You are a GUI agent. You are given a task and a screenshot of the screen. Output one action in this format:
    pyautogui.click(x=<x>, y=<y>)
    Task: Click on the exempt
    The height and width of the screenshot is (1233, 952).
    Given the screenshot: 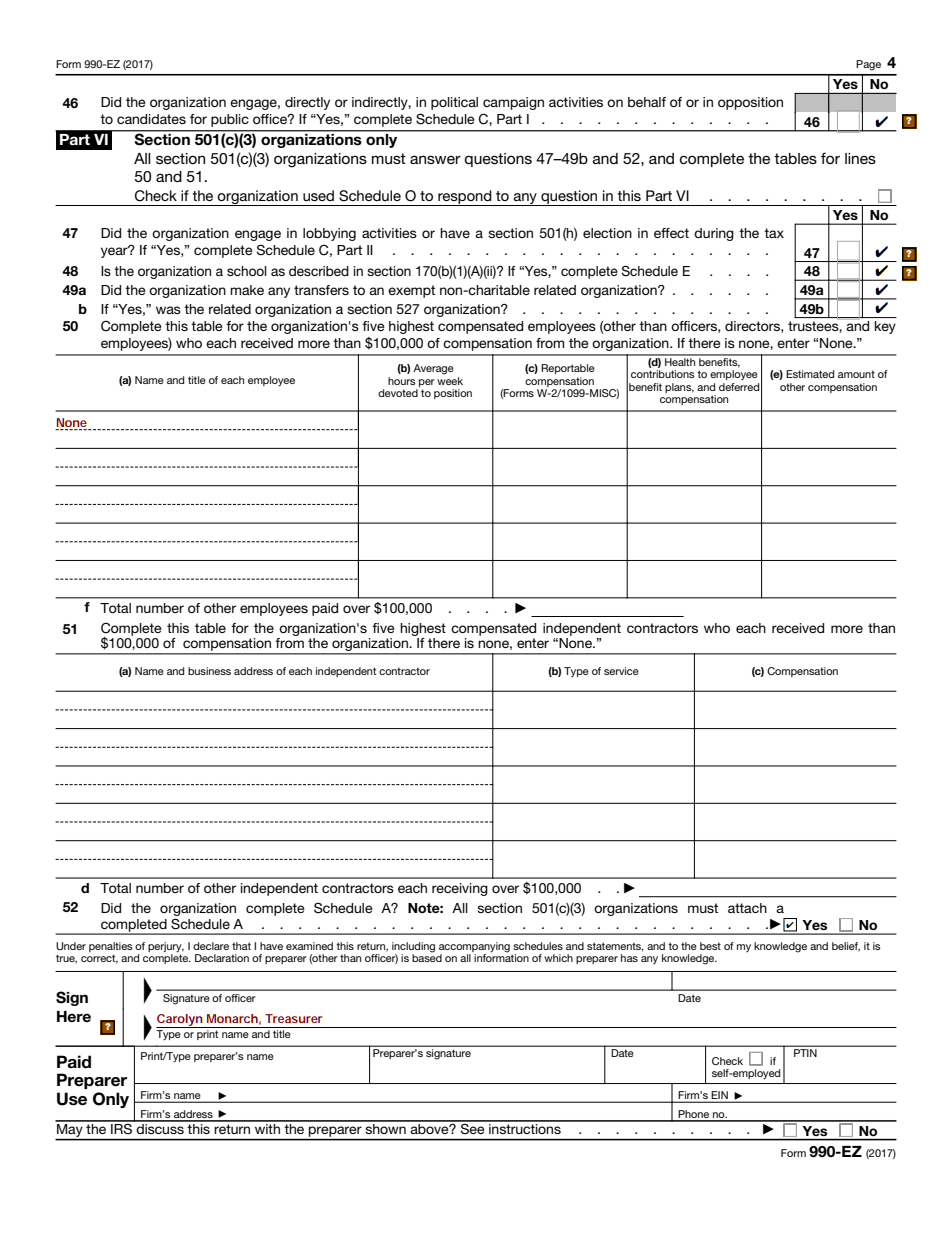 What is the action you would take?
    pyautogui.click(x=411, y=291)
